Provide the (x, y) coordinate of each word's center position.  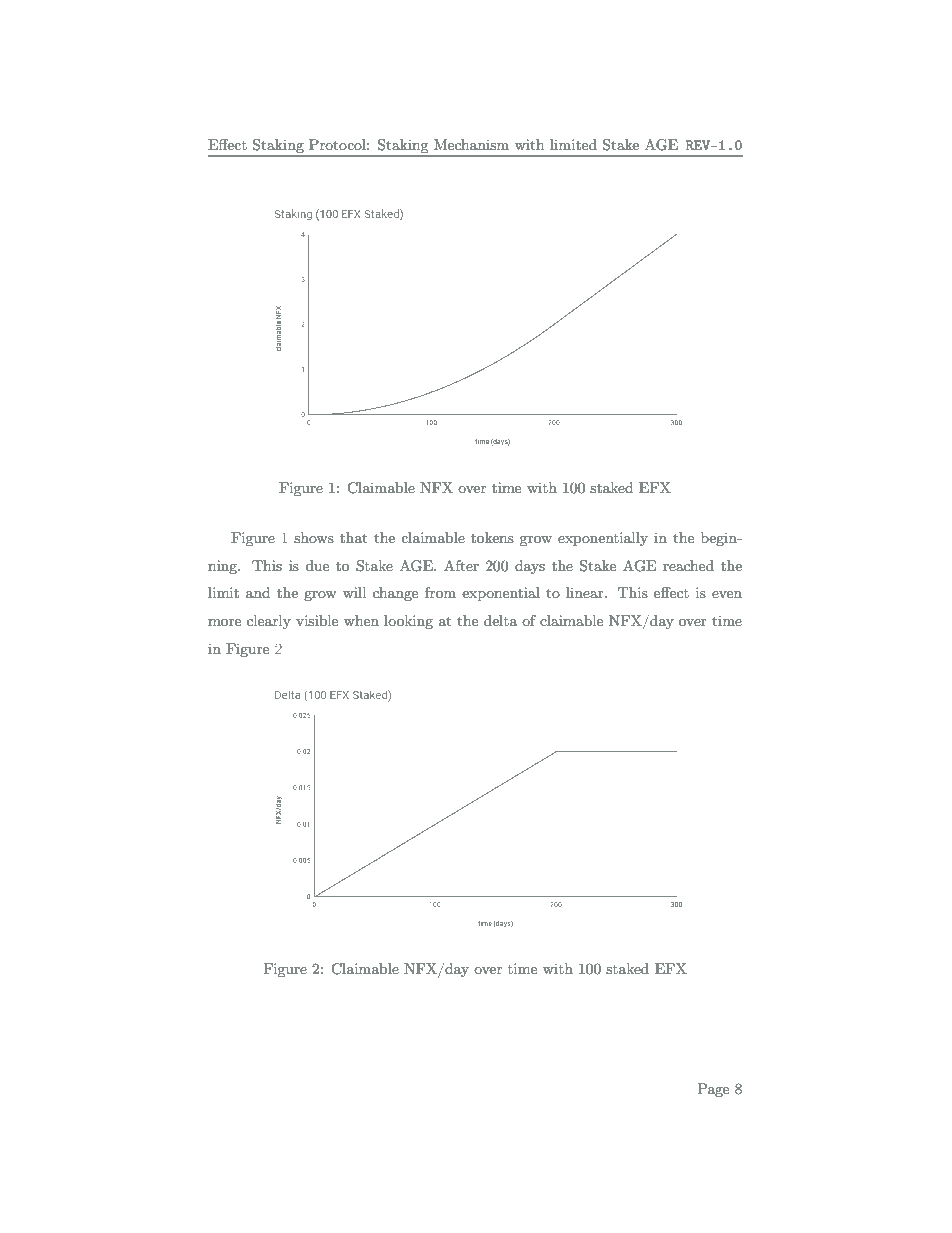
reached (688, 565)
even (727, 594)
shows (314, 537)
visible (317, 620)
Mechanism (471, 144)
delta (500, 620)
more (224, 622)
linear (586, 592)
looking (408, 622)
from (440, 592)
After (461, 565)
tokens (492, 537)
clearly (269, 622)
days (530, 567)
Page (713, 1090)
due (317, 565)
